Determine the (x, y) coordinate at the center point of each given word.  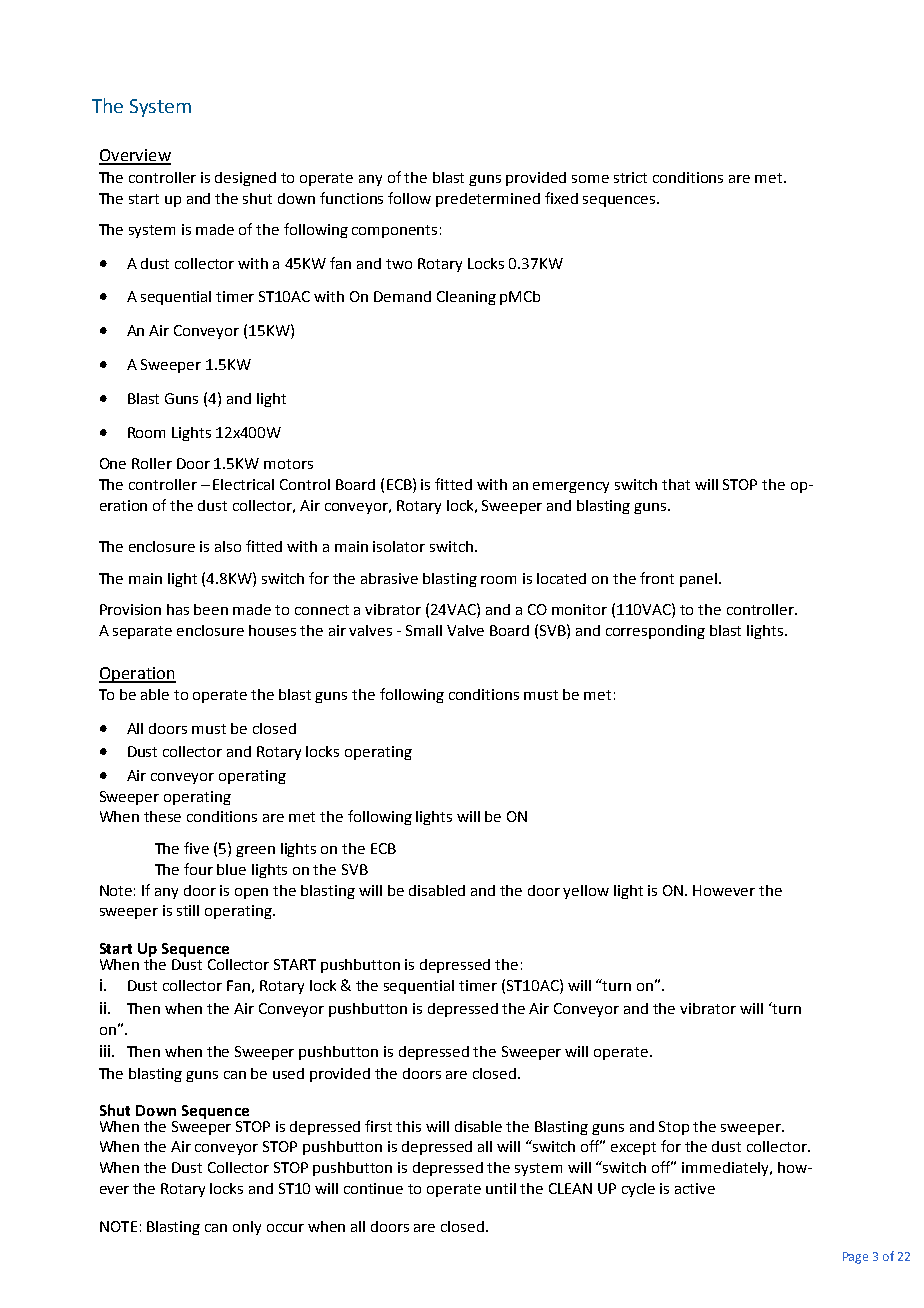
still (188, 910)
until (501, 1188)
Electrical (243, 484)
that (676, 484)
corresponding (655, 632)
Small (424, 630)
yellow (586, 892)
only (247, 1228)
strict (630, 177)
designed (245, 179)
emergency (571, 487)
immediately (726, 1169)
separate (142, 632)
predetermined (488, 200)
